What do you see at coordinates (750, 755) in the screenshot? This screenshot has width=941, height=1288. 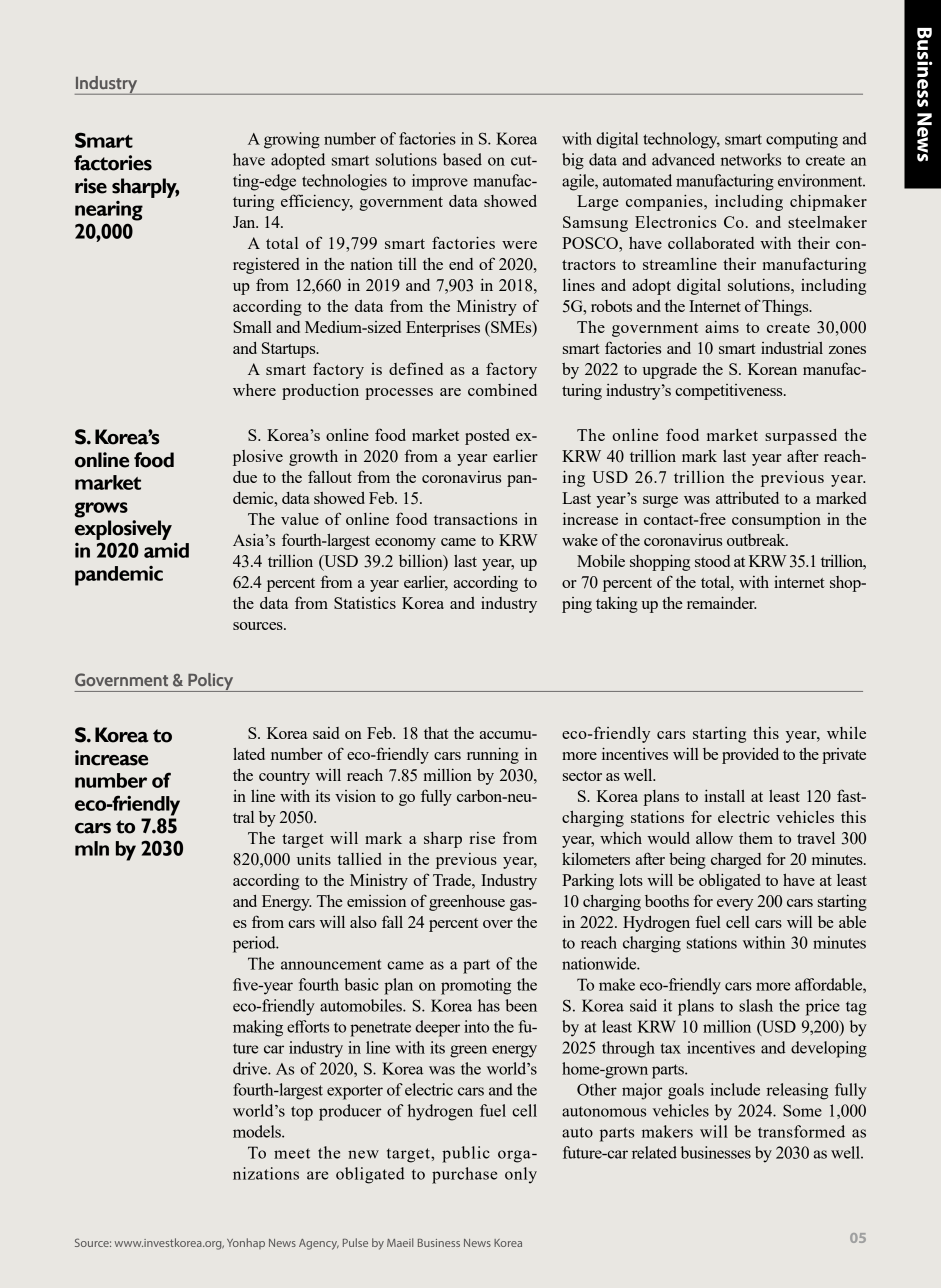 I see `provided` at bounding box center [750, 755].
